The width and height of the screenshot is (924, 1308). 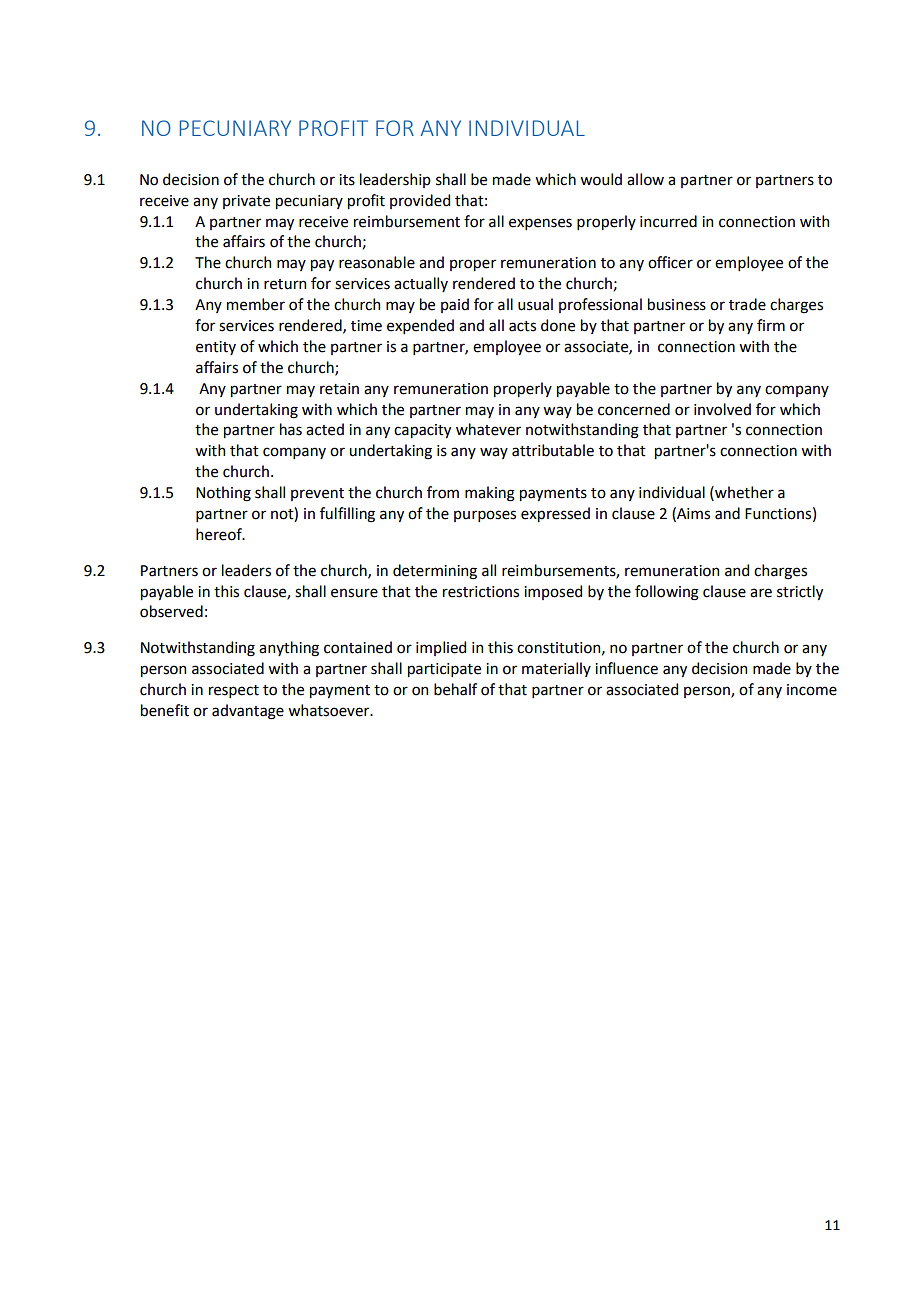 I want to click on respect, so click(x=234, y=691).
